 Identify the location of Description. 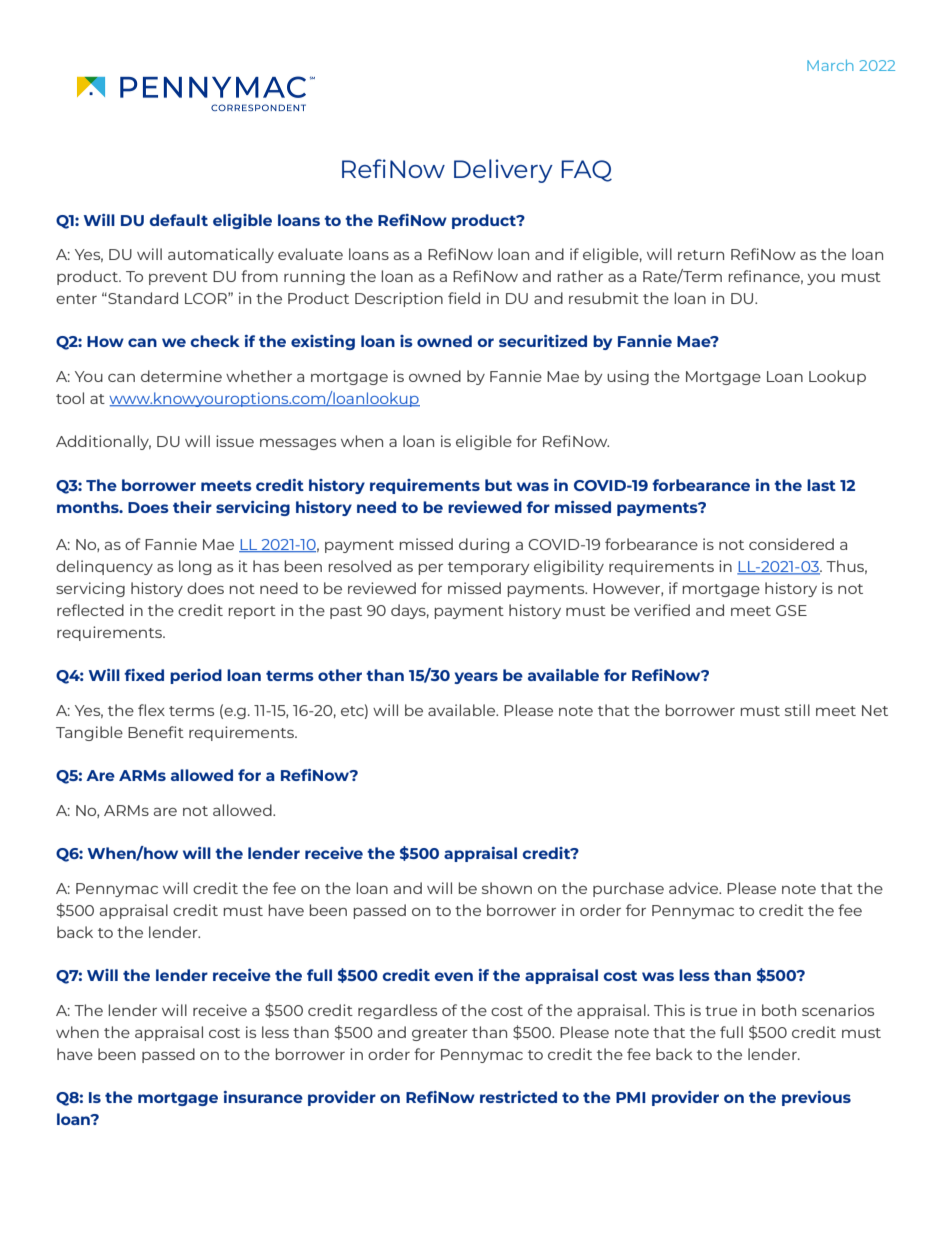
(399, 299).
